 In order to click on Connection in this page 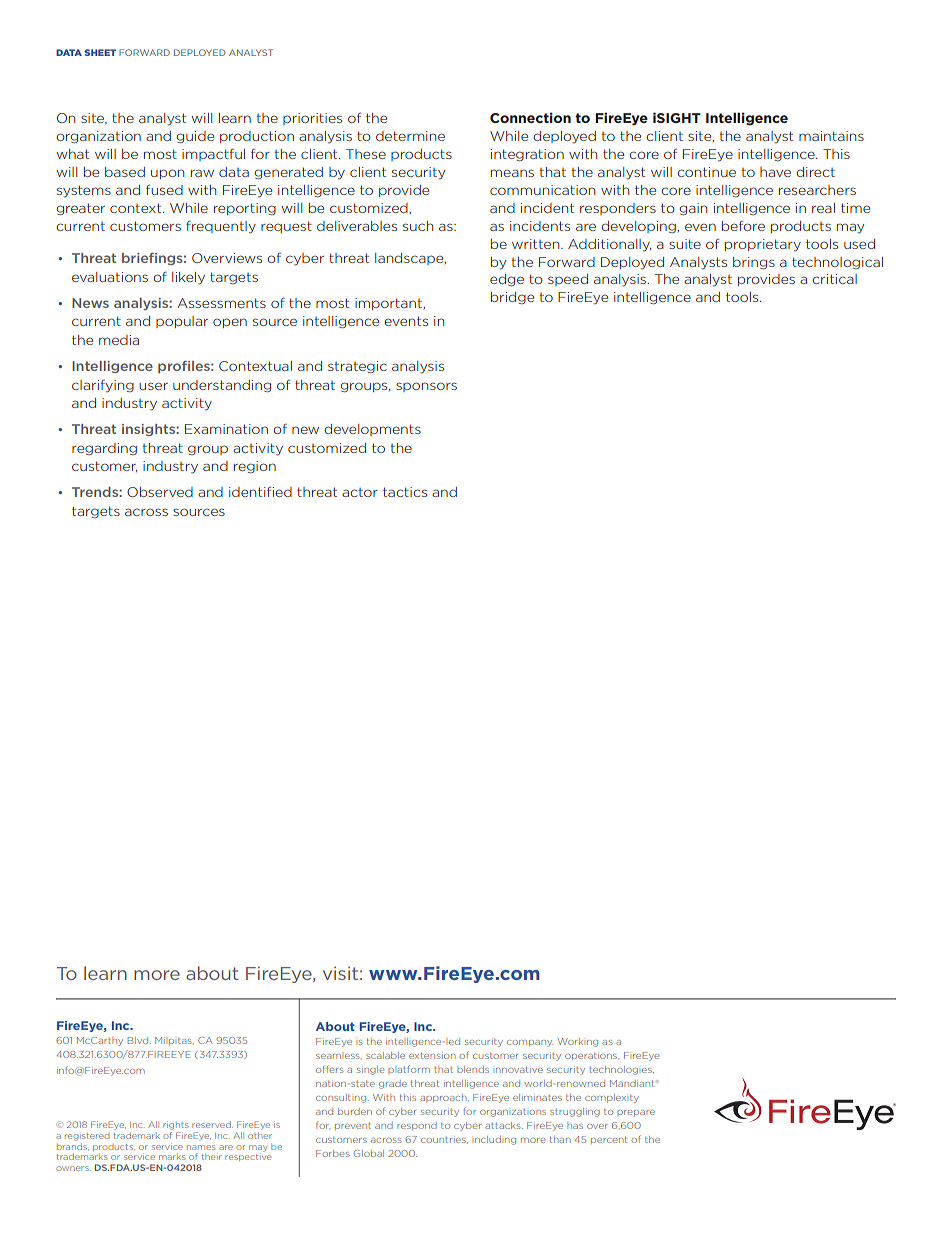, I will do `click(530, 117)`.
